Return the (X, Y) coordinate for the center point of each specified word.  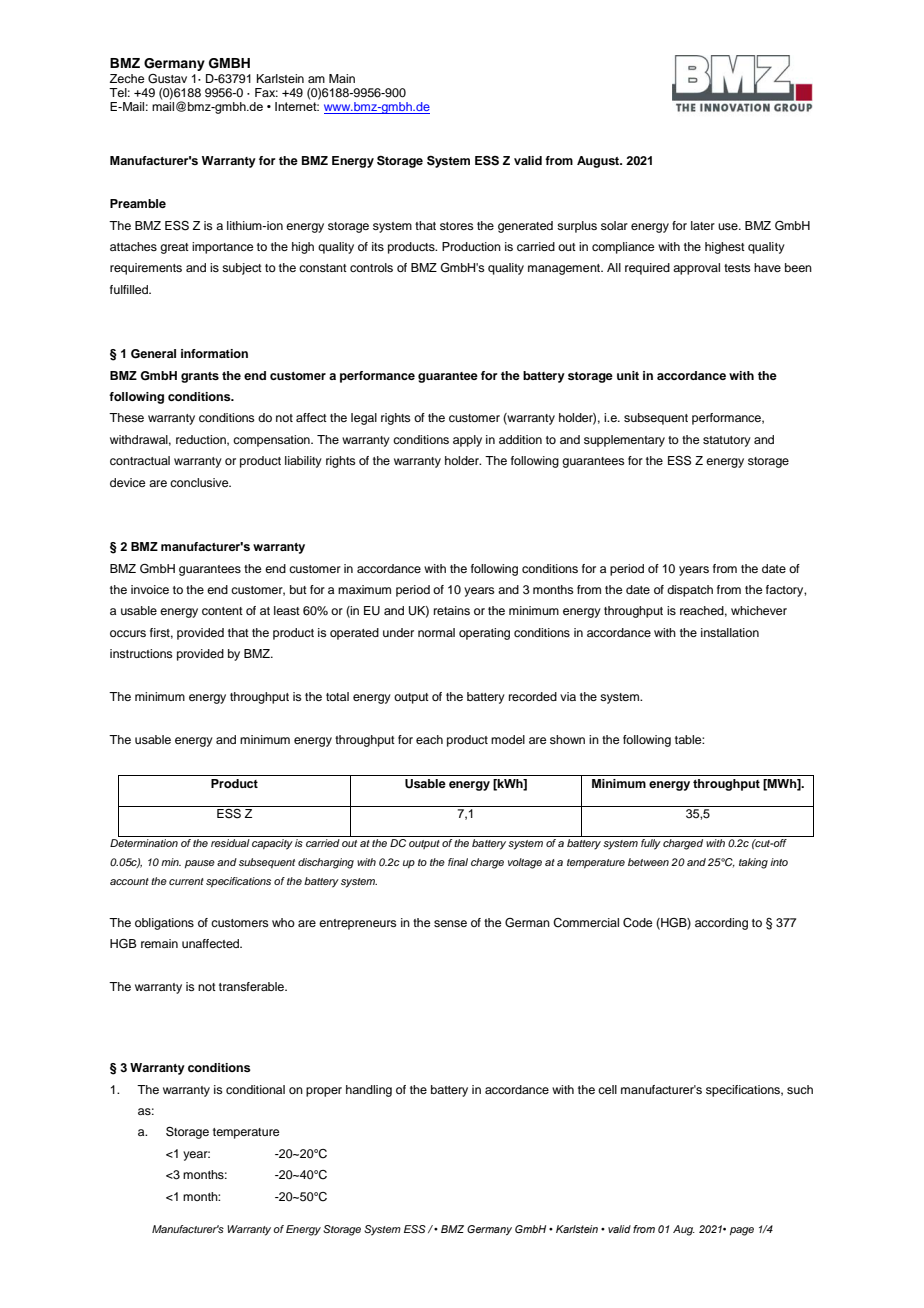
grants (200, 377)
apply (467, 441)
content (222, 611)
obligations (164, 924)
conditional (255, 1089)
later (703, 225)
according (721, 924)
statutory (727, 441)
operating (484, 634)
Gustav (167, 79)
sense (450, 923)
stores (457, 226)
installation (730, 632)
